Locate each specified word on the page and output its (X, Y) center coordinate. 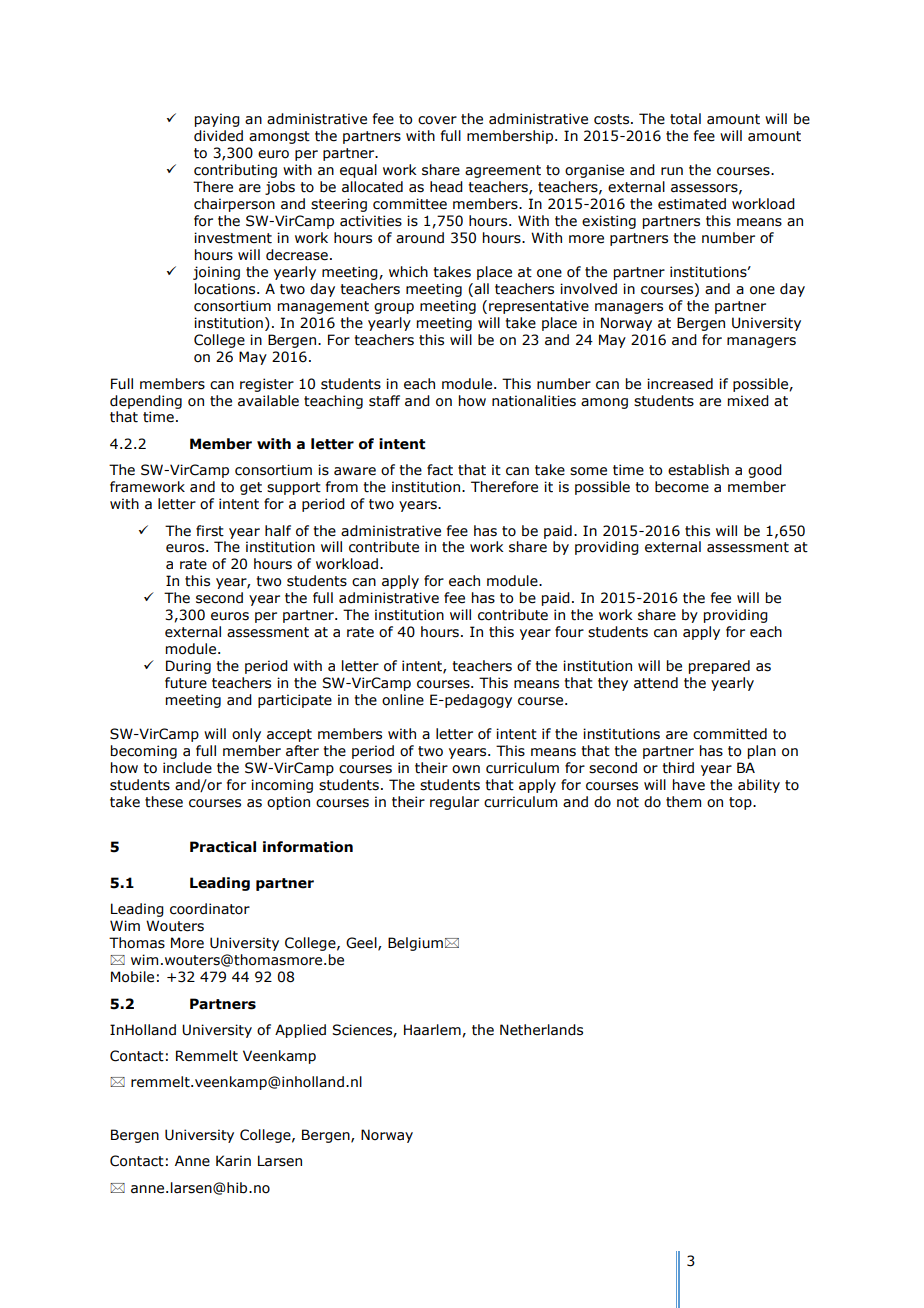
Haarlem (433, 1030)
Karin (233, 1160)
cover (437, 120)
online (403, 700)
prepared (719, 667)
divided (218, 136)
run (672, 171)
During (188, 667)
